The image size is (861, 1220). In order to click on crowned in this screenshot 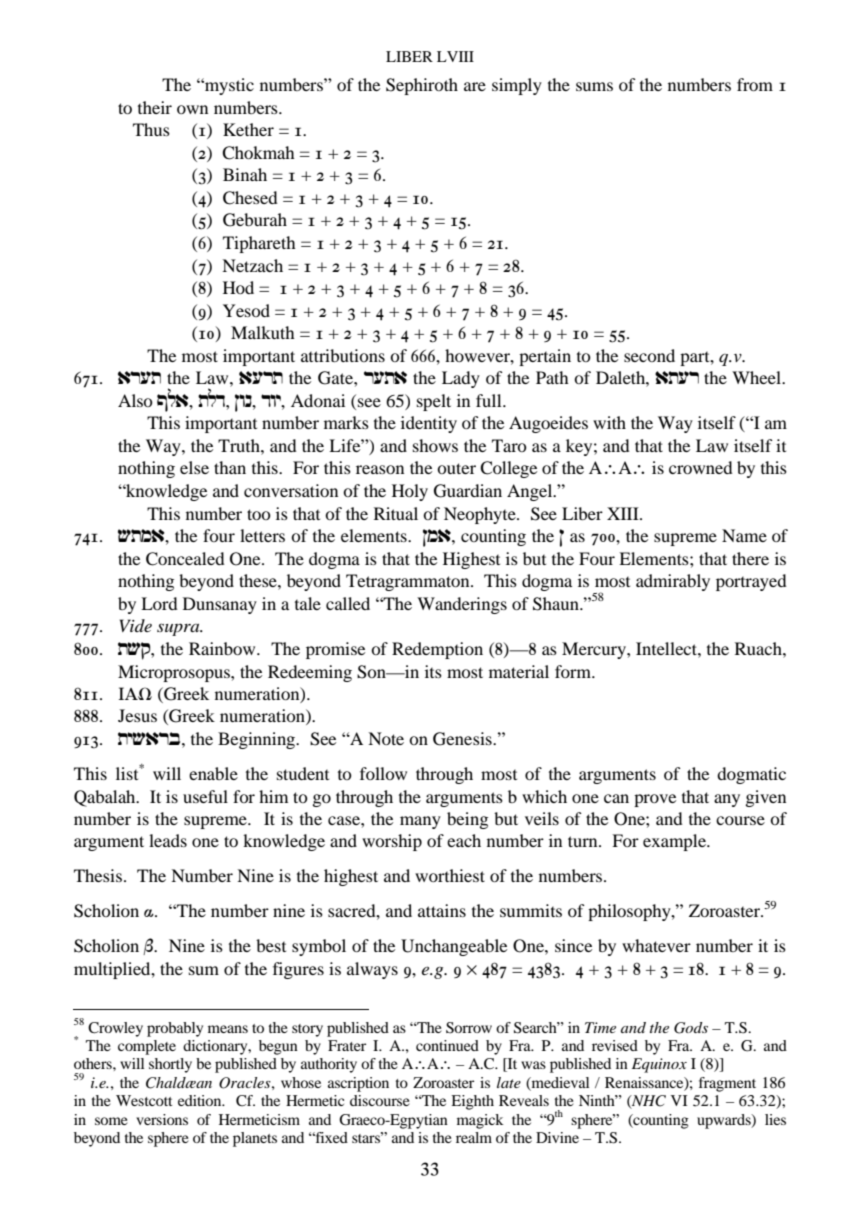, I will do `click(701, 467)`.
